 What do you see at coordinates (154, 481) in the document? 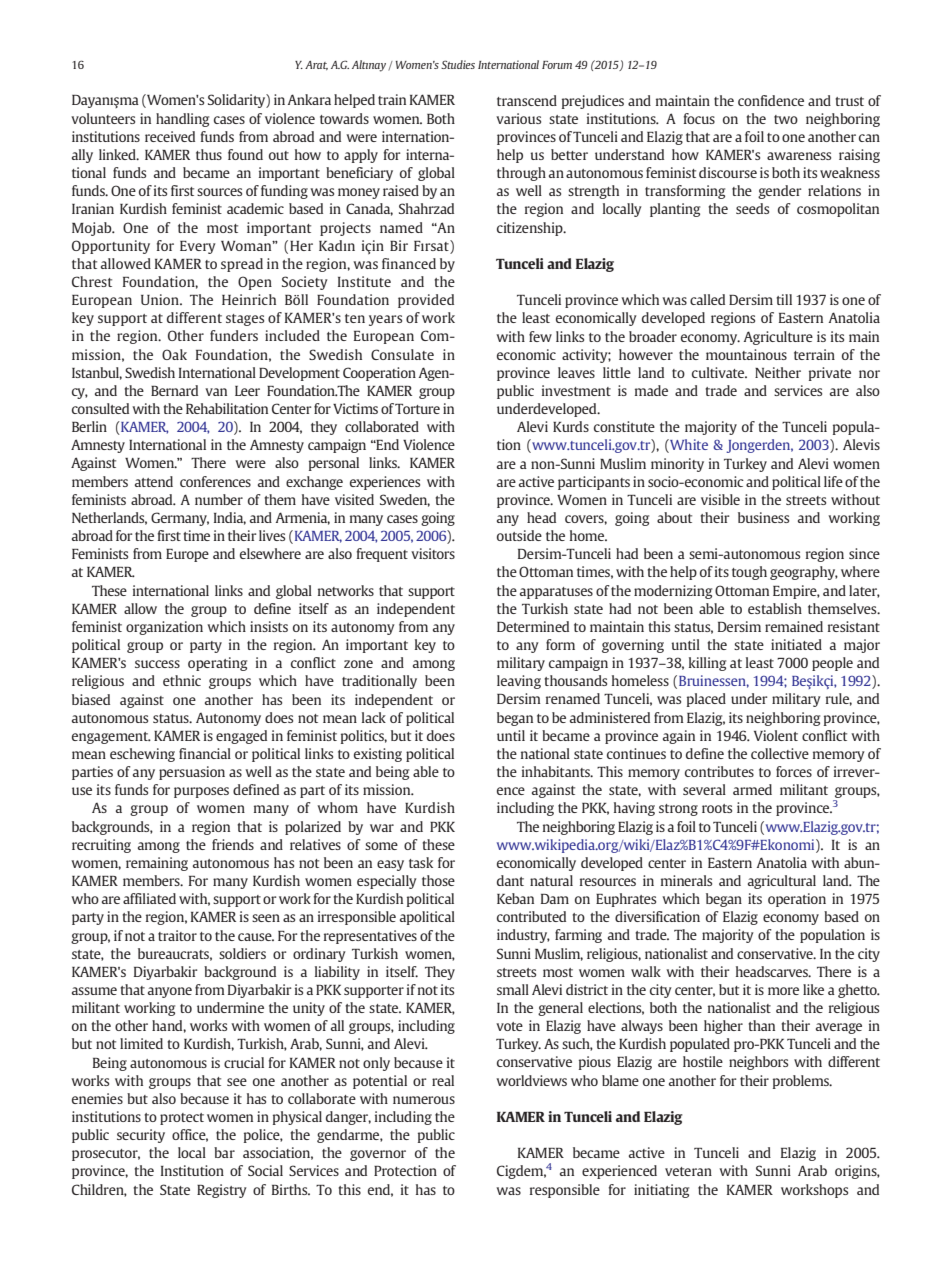
I see `attend` at bounding box center [154, 481].
